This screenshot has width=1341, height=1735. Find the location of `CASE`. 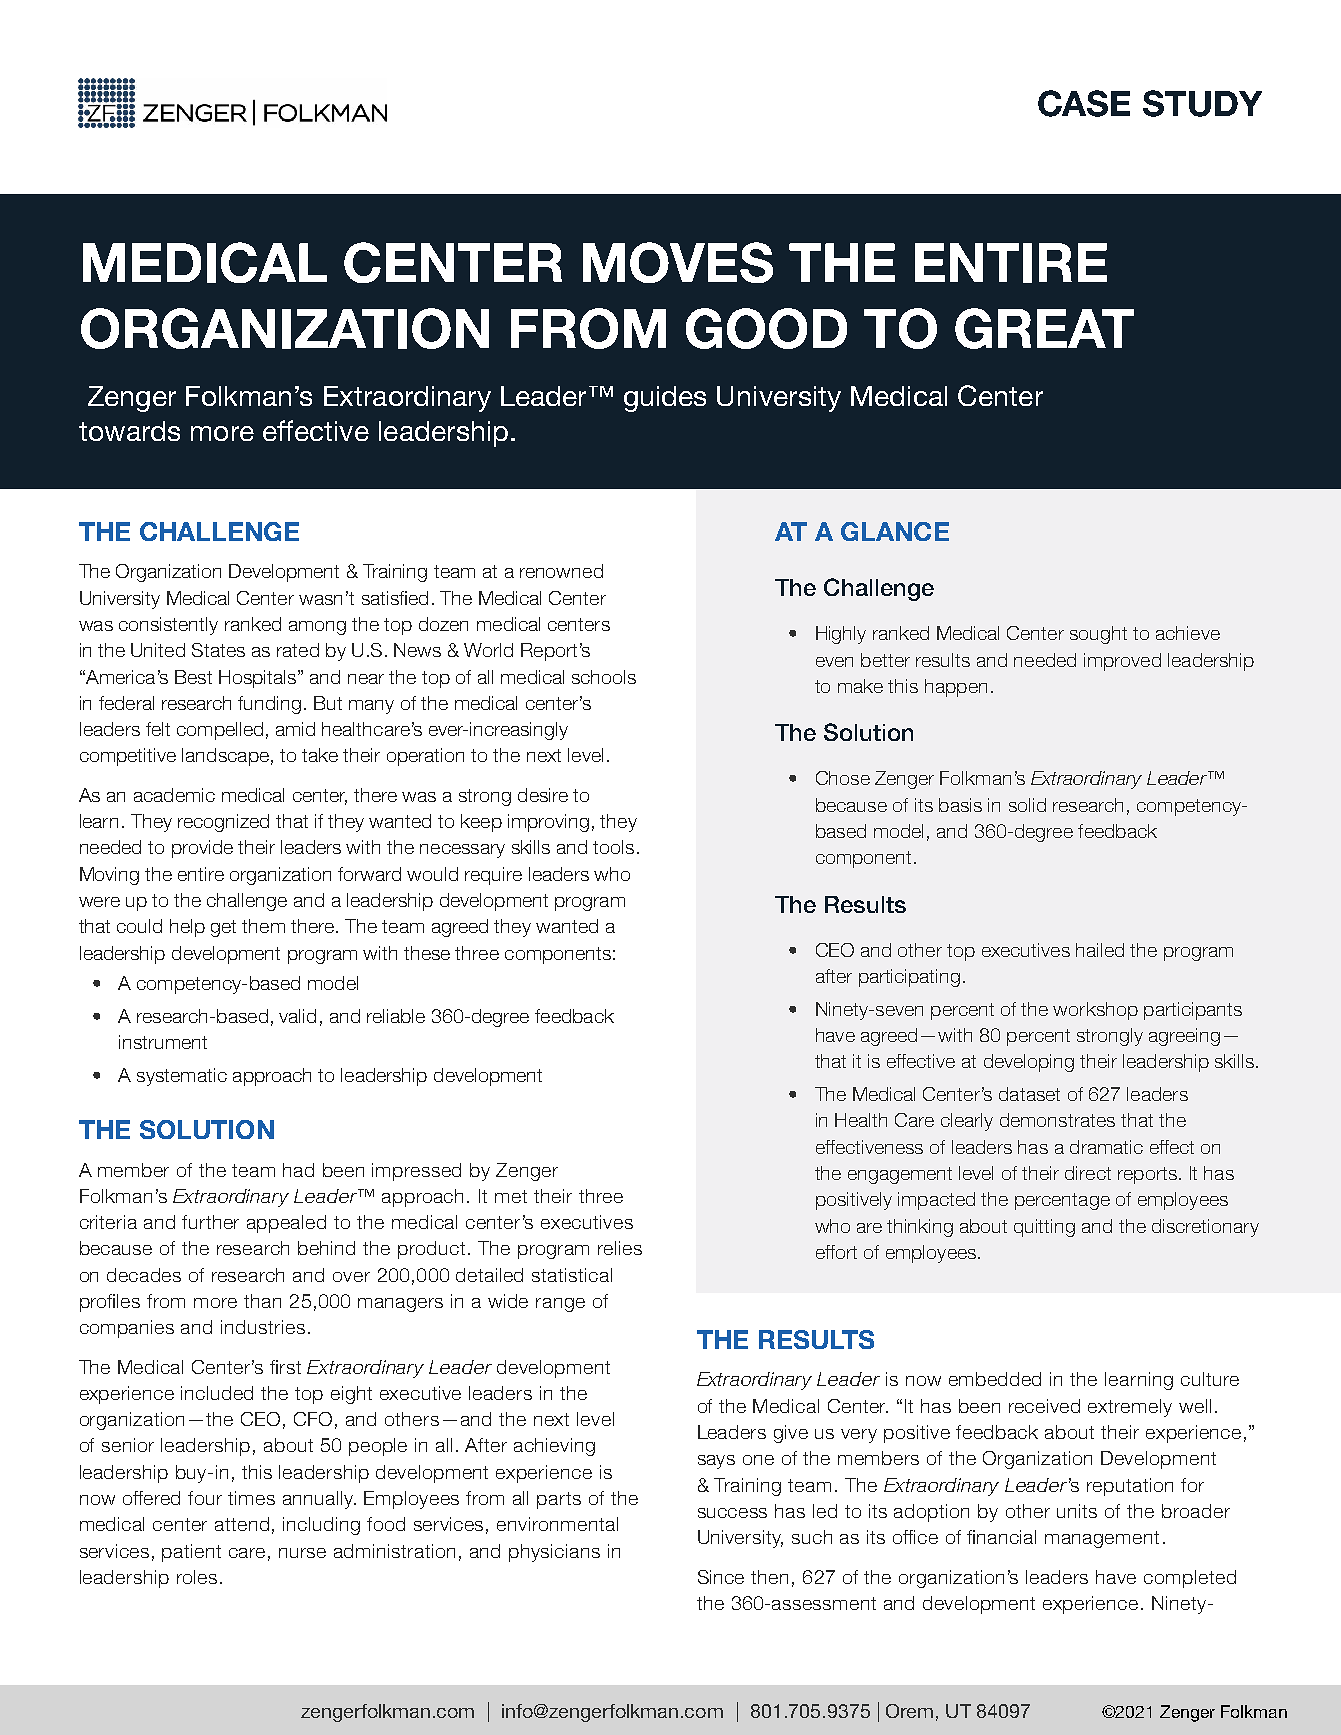

CASE is located at coordinates (1084, 103).
